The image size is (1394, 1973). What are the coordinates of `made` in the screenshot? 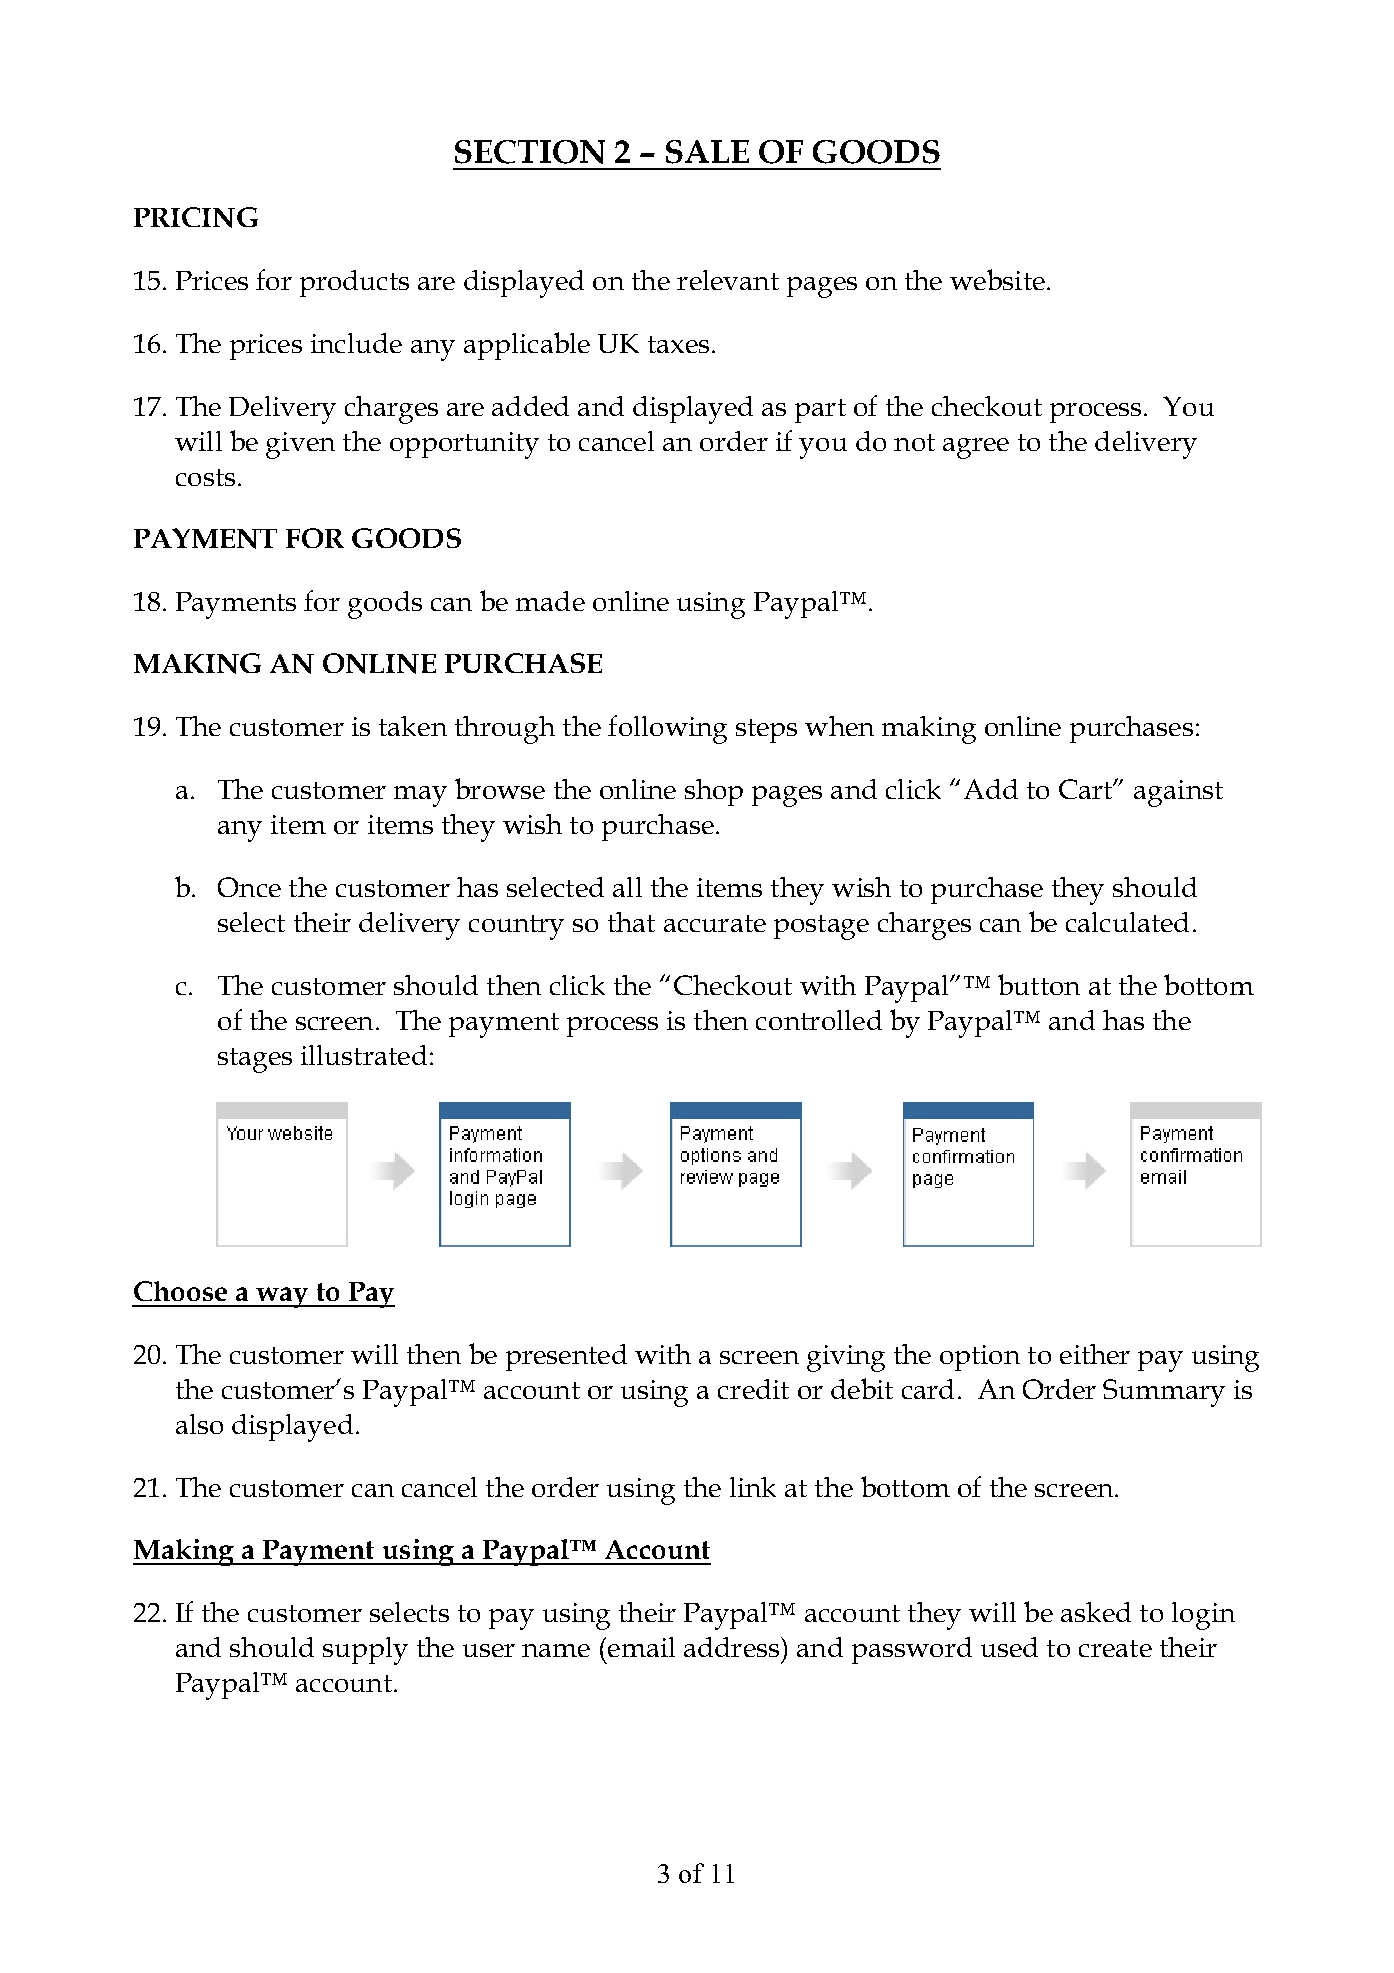 It's located at (550, 601).
